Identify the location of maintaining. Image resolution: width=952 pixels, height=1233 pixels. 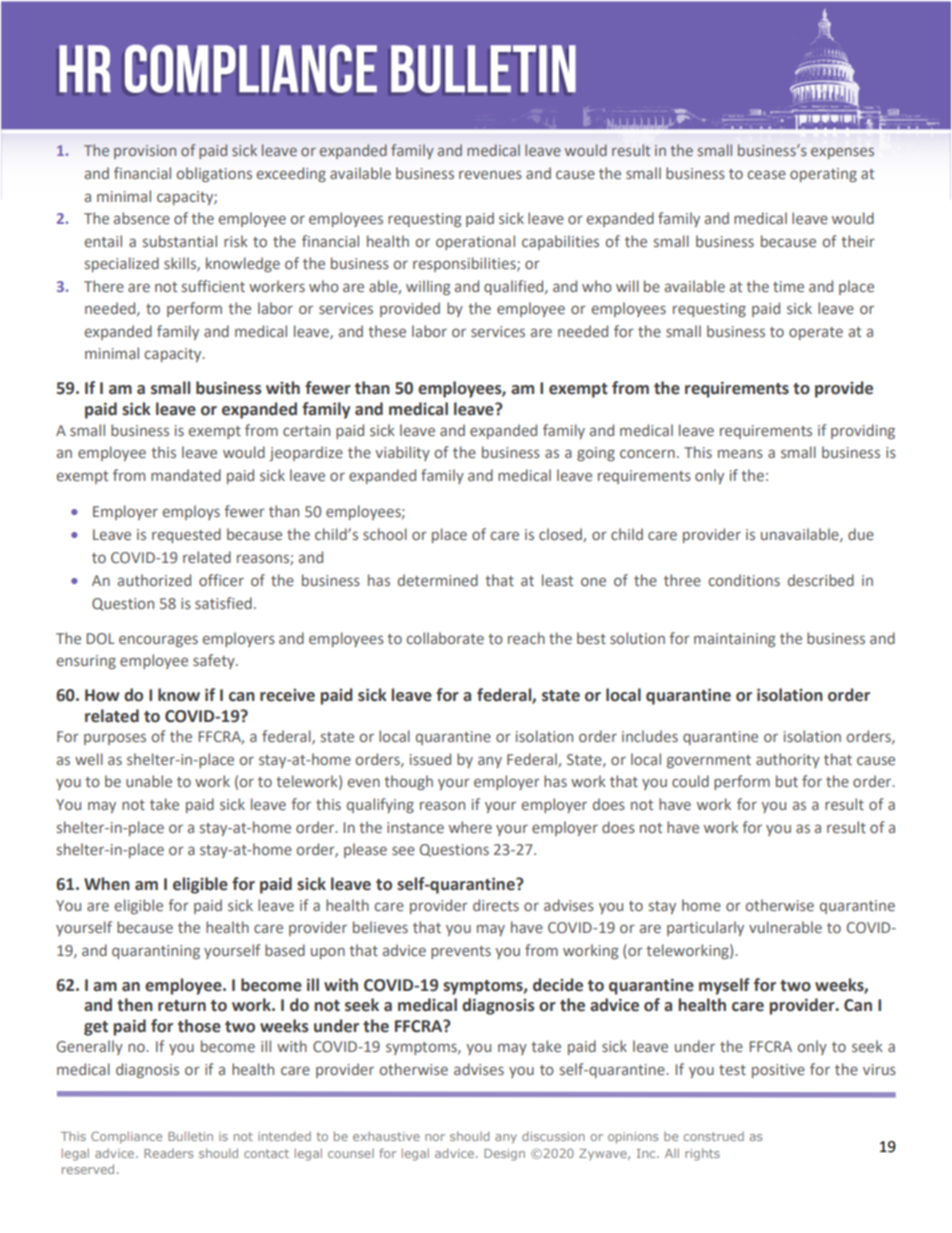
(735, 640).
